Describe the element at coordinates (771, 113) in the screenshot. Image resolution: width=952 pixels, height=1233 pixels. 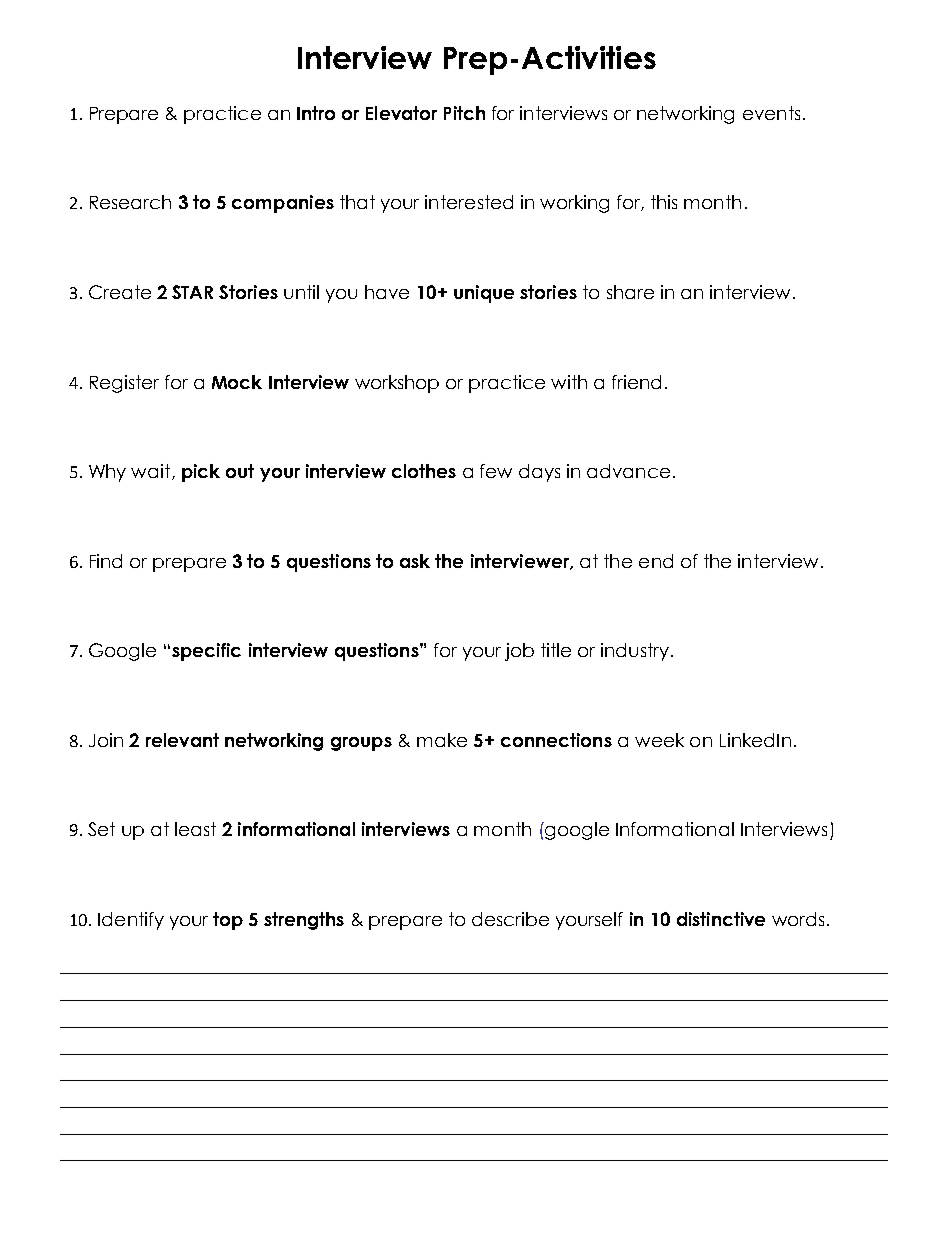
I see `events` at that location.
